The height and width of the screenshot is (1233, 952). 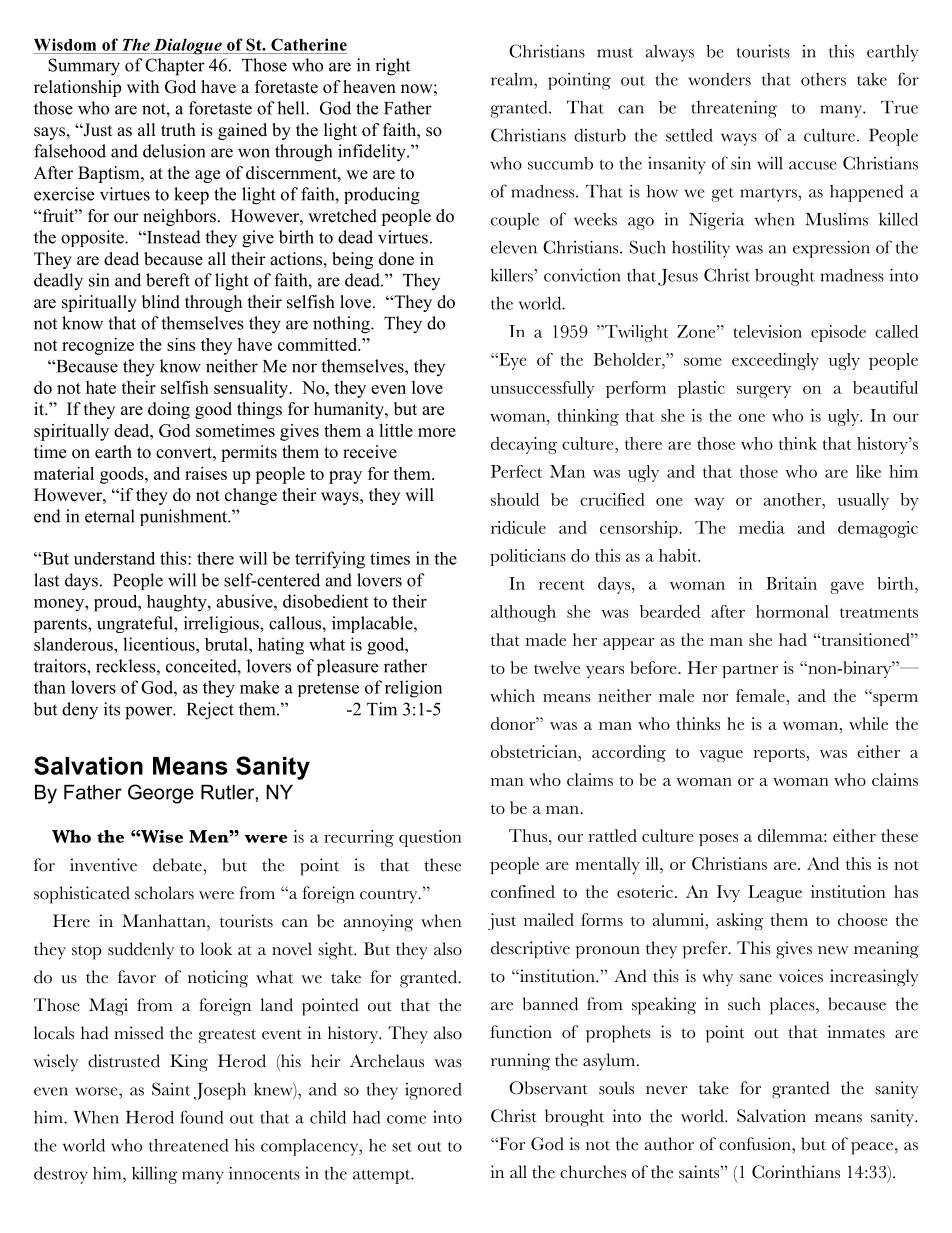 What do you see at coordinates (792, 611) in the screenshot?
I see `hormonal` at bounding box center [792, 611].
